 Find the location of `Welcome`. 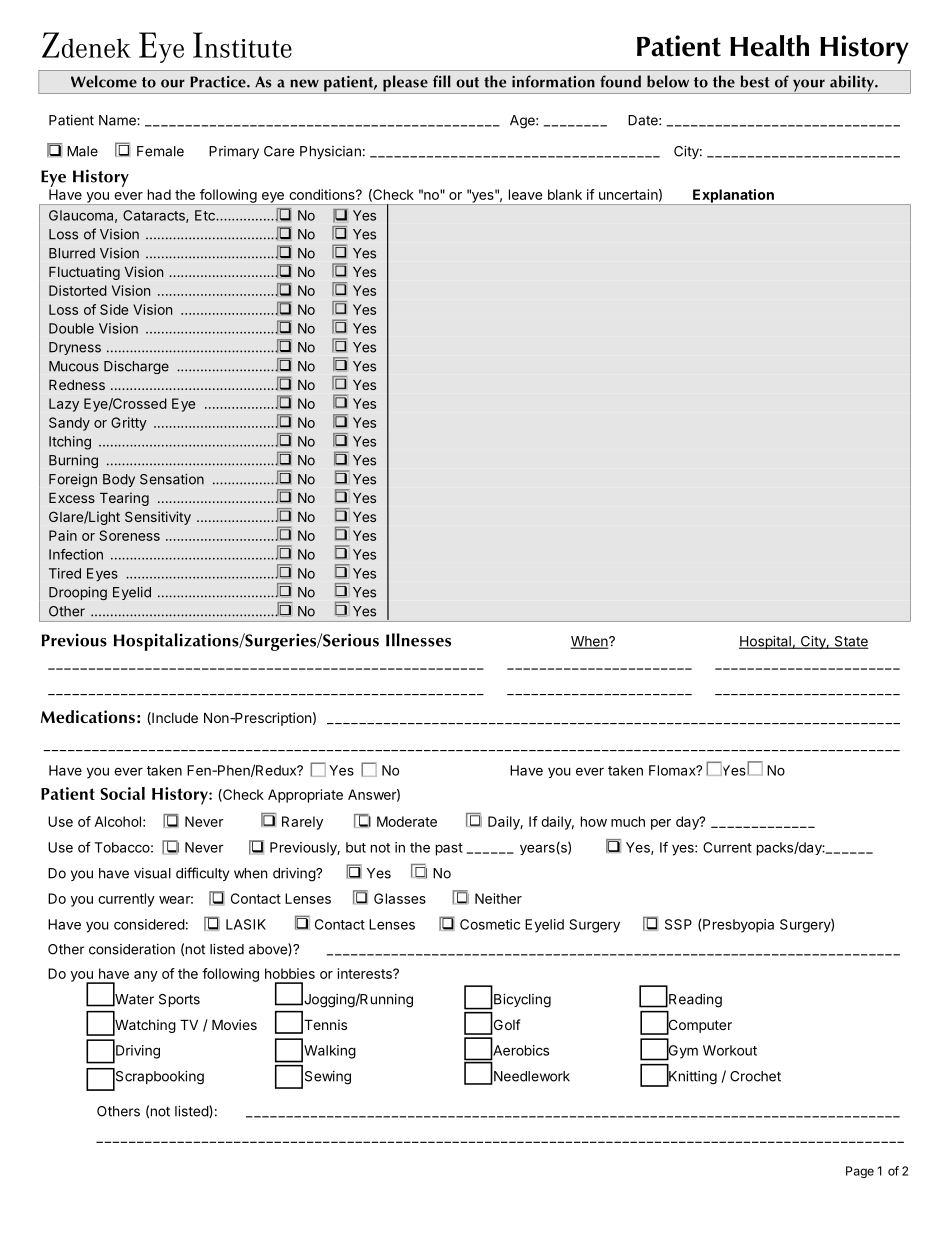

Welcome is located at coordinates (104, 81).
